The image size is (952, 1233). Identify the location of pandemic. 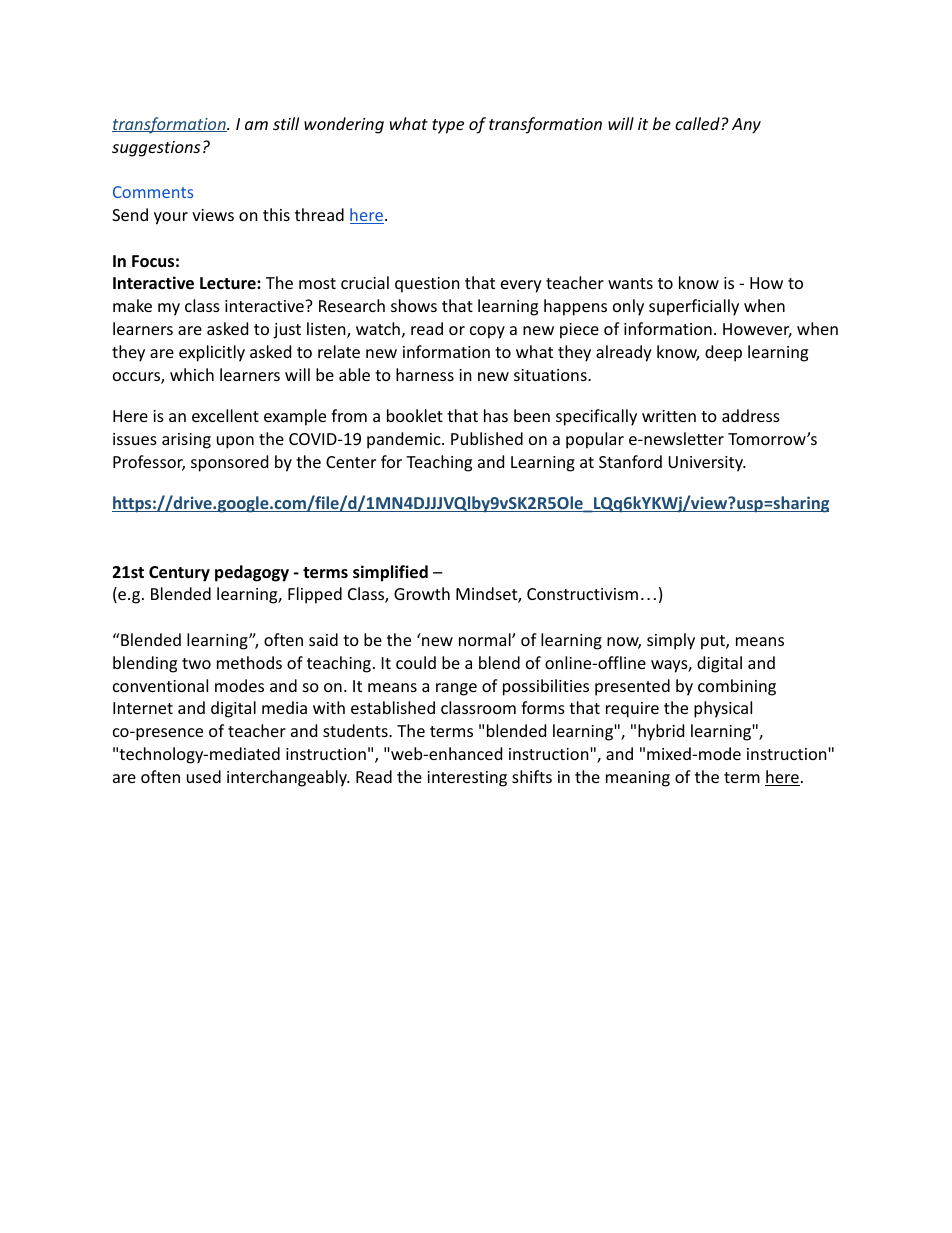
(405, 440).
